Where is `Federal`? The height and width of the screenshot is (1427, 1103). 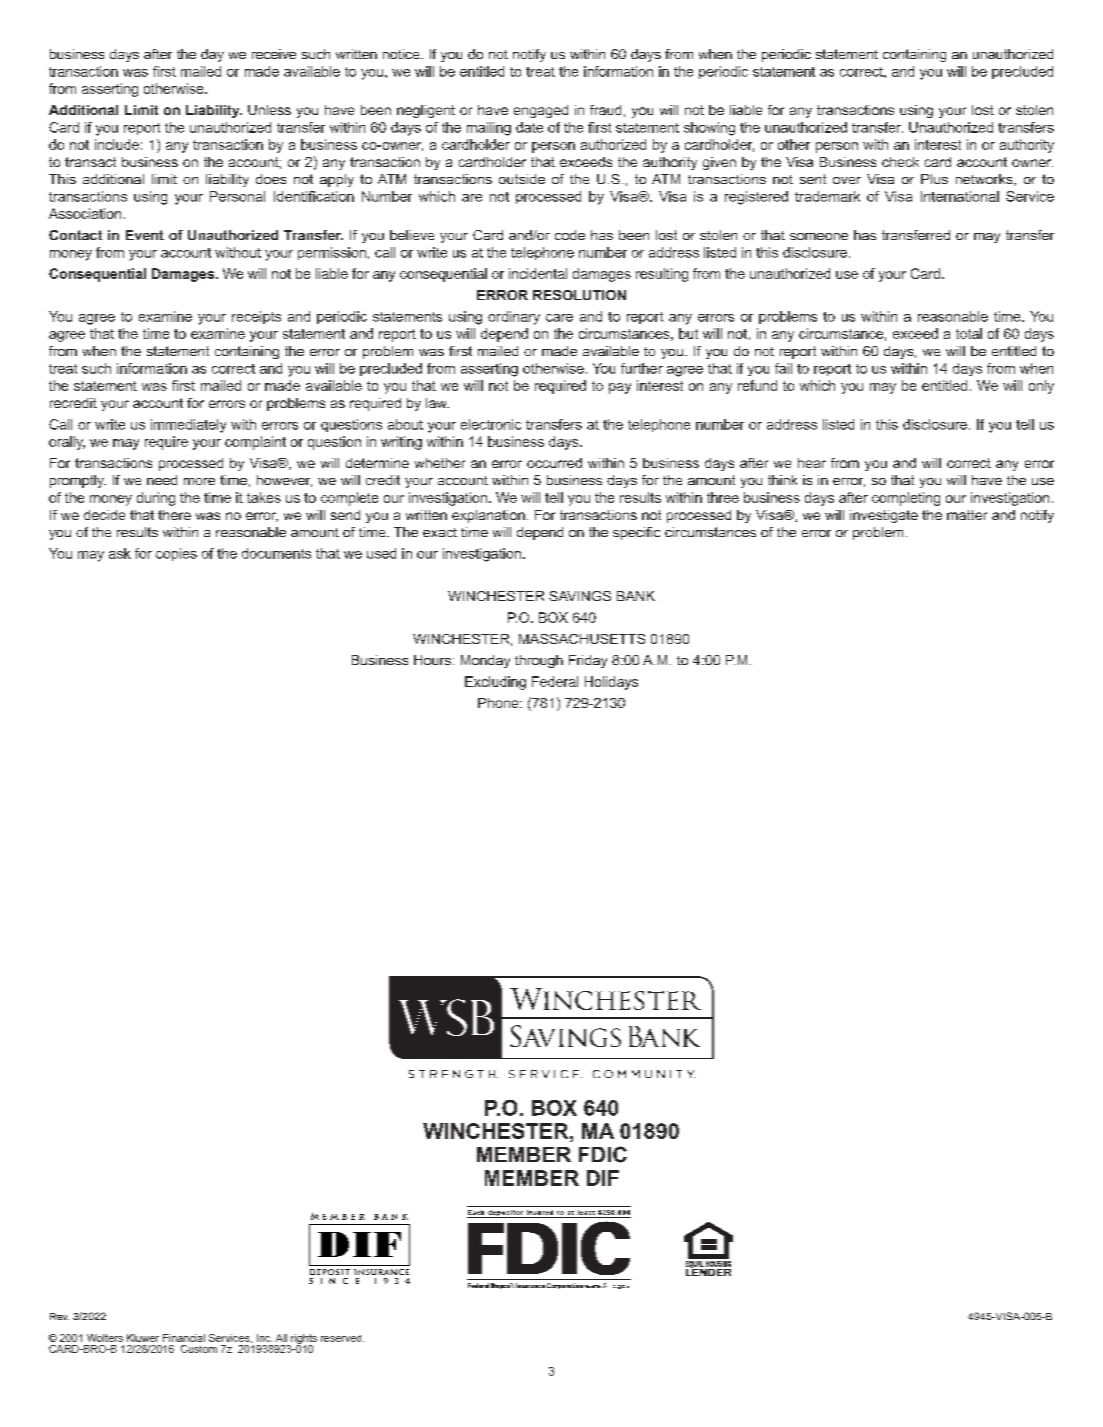 Federal is located at coordinates (555, 681).
